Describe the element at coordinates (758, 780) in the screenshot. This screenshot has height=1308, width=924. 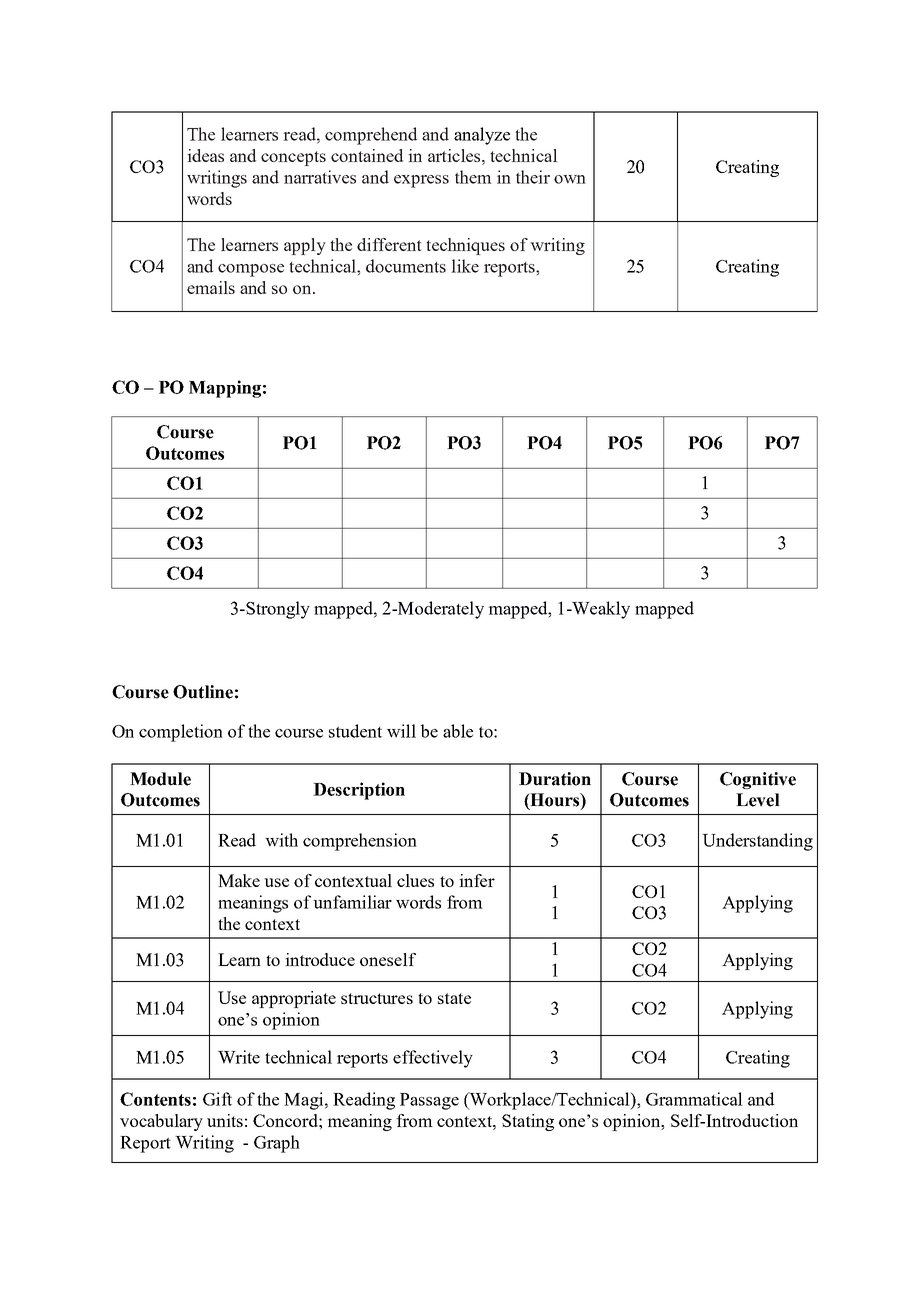
I see `Cognitive` at that location.
